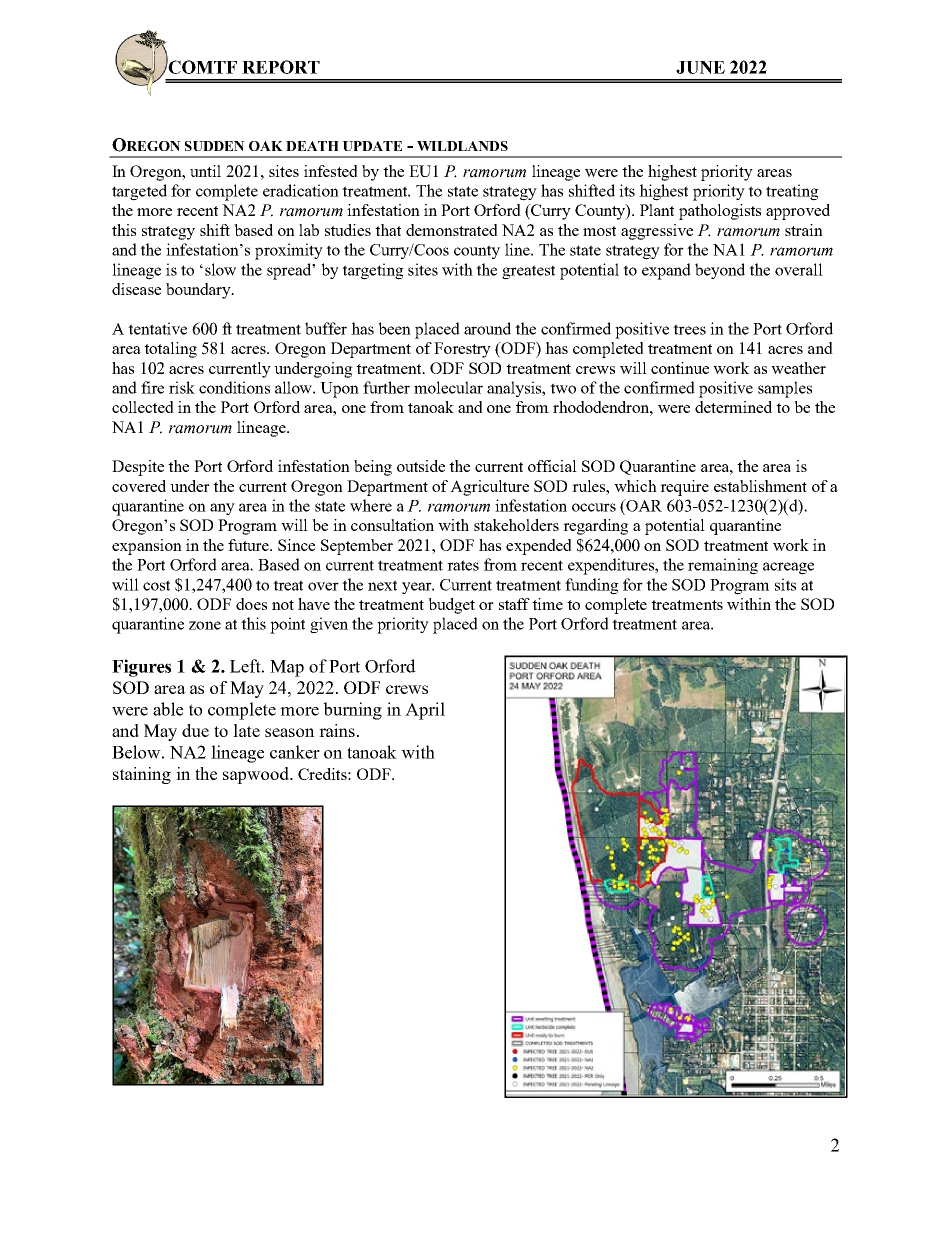  Describe the element at coordinates (733, 407) in the image. I see `determined` at that location.
